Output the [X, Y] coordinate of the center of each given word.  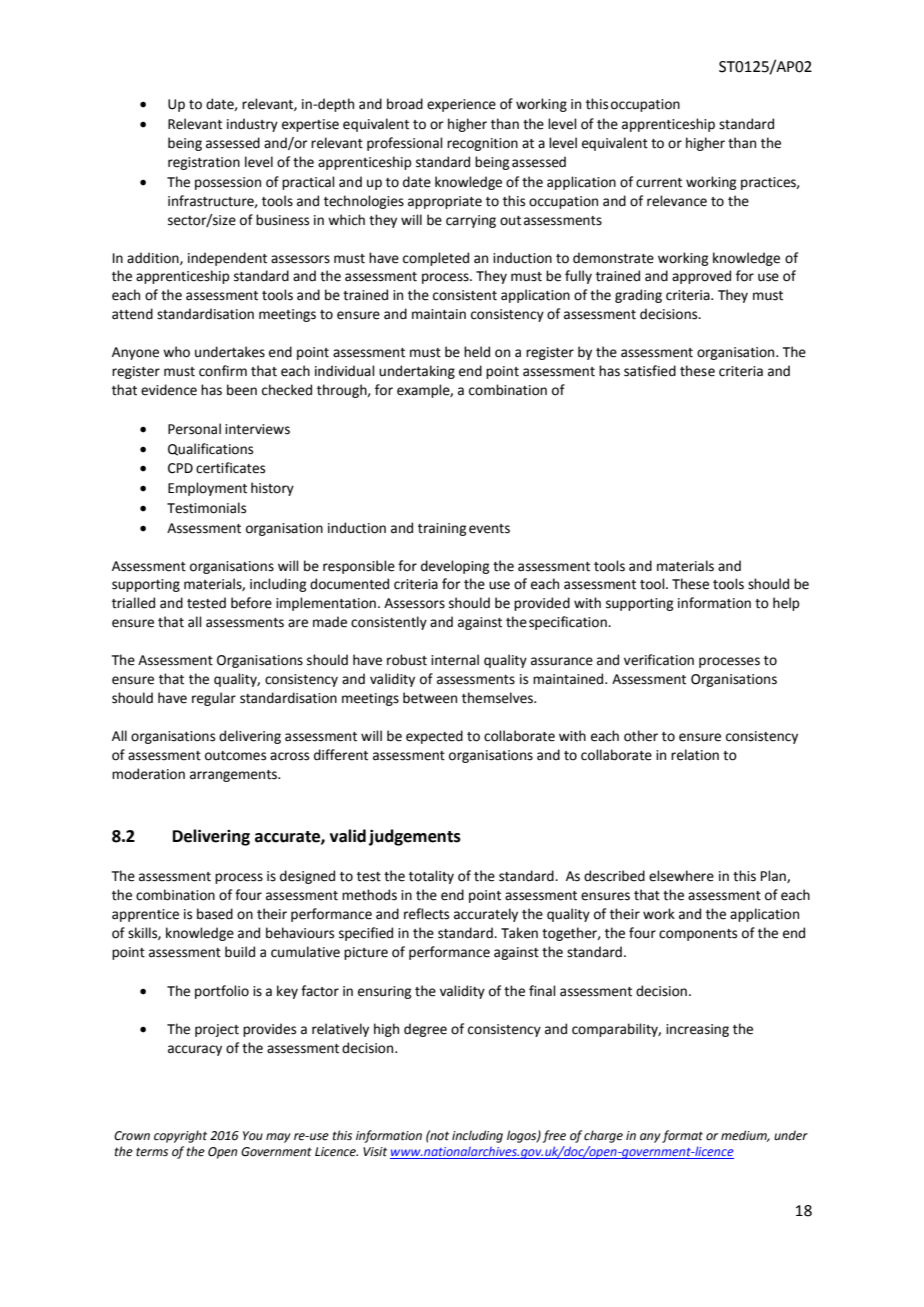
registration [204, 163]
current [659, 183]
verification [659, 660]
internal [455, 660]
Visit [375, 1152]
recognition [482, 144]
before [251, 603]
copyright [180, 1136]
